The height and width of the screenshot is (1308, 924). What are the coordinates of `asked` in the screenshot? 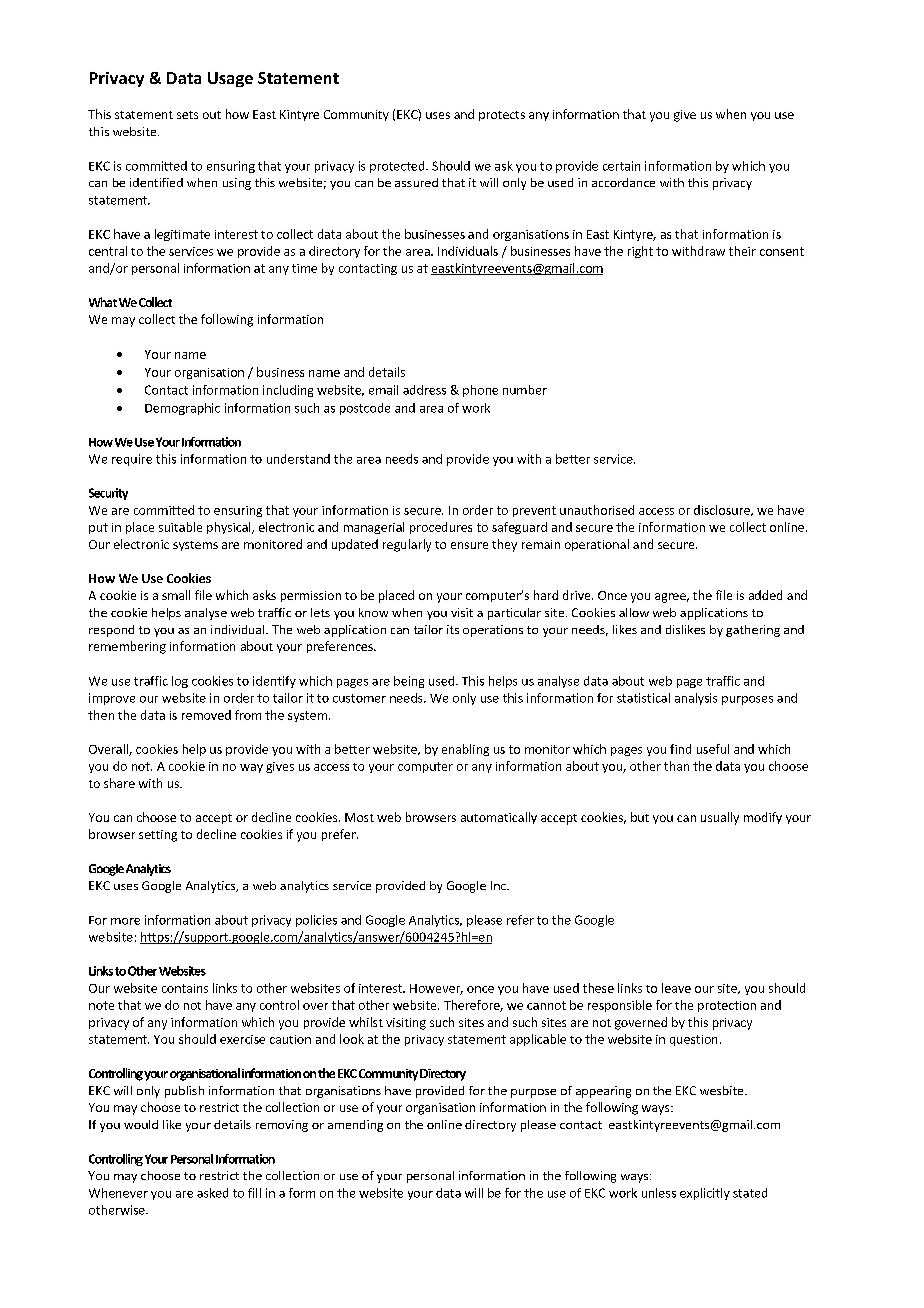 It's located at (212, 1193).
